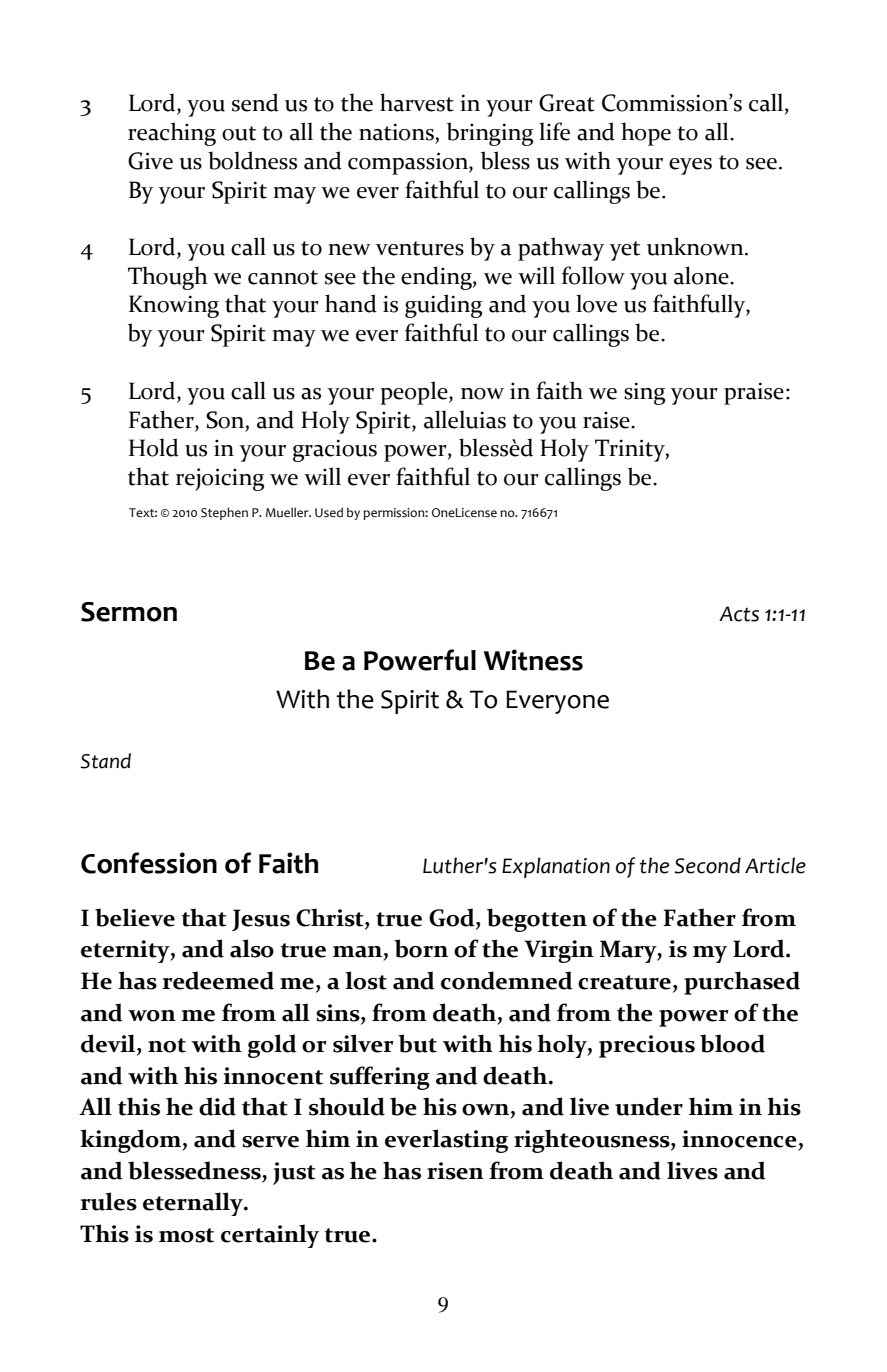 This screenshot has width=887, height=1372. What do you see at coordinates (455, 1171) in the screenshot?
I see `risen` at bounding box center [455, 1171].
